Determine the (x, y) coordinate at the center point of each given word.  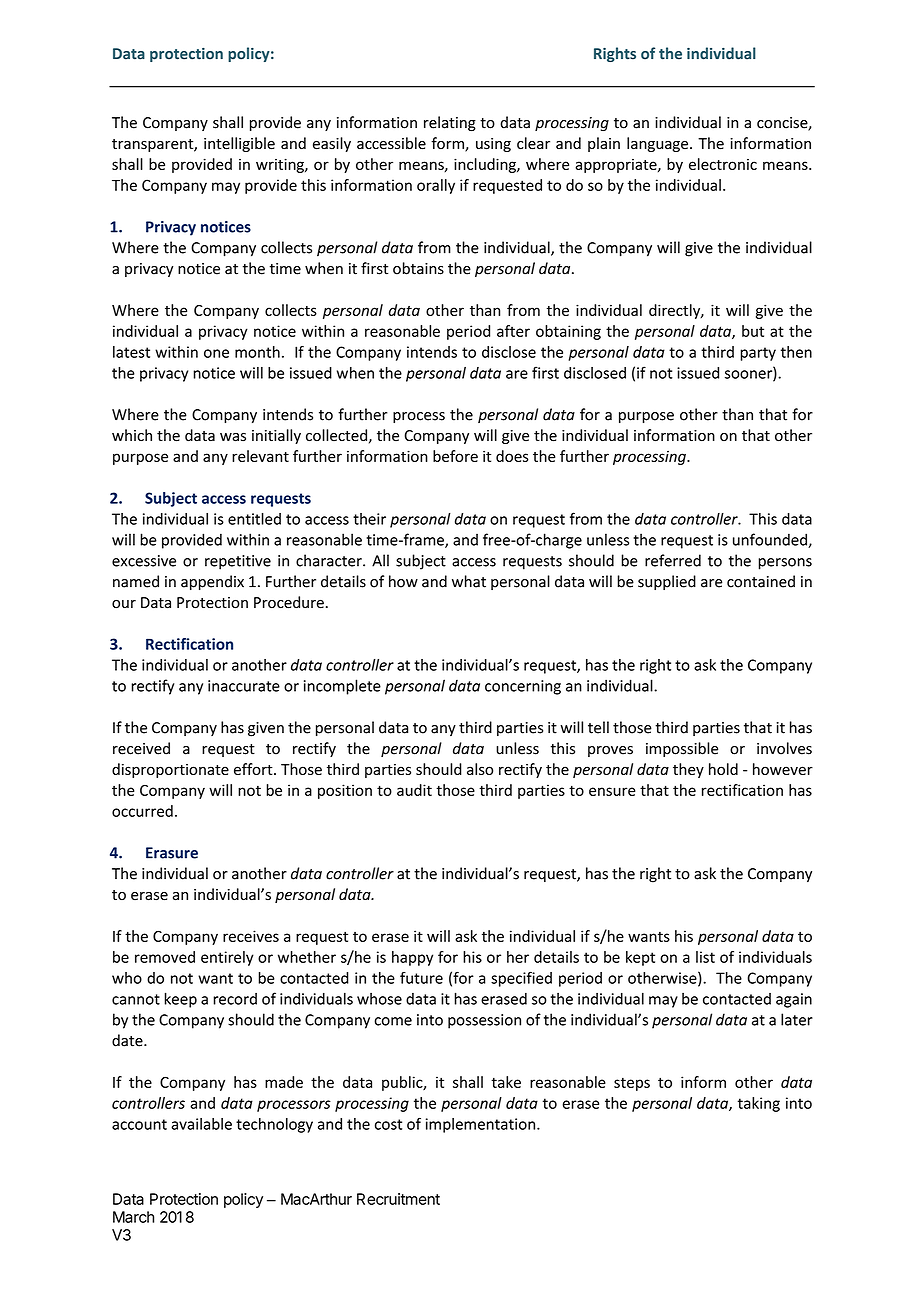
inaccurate (244, 686)
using (493, 145)
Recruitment (398, 1199)
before (455, 456)
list (705, 957)
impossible (682, 749)
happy (412, 958)
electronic (723, 164)
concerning (523, 687)
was (233, 437)
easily (332, 144)
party (758, 354)
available (201, 1124)
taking (759, 1104)
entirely (227, 958)
